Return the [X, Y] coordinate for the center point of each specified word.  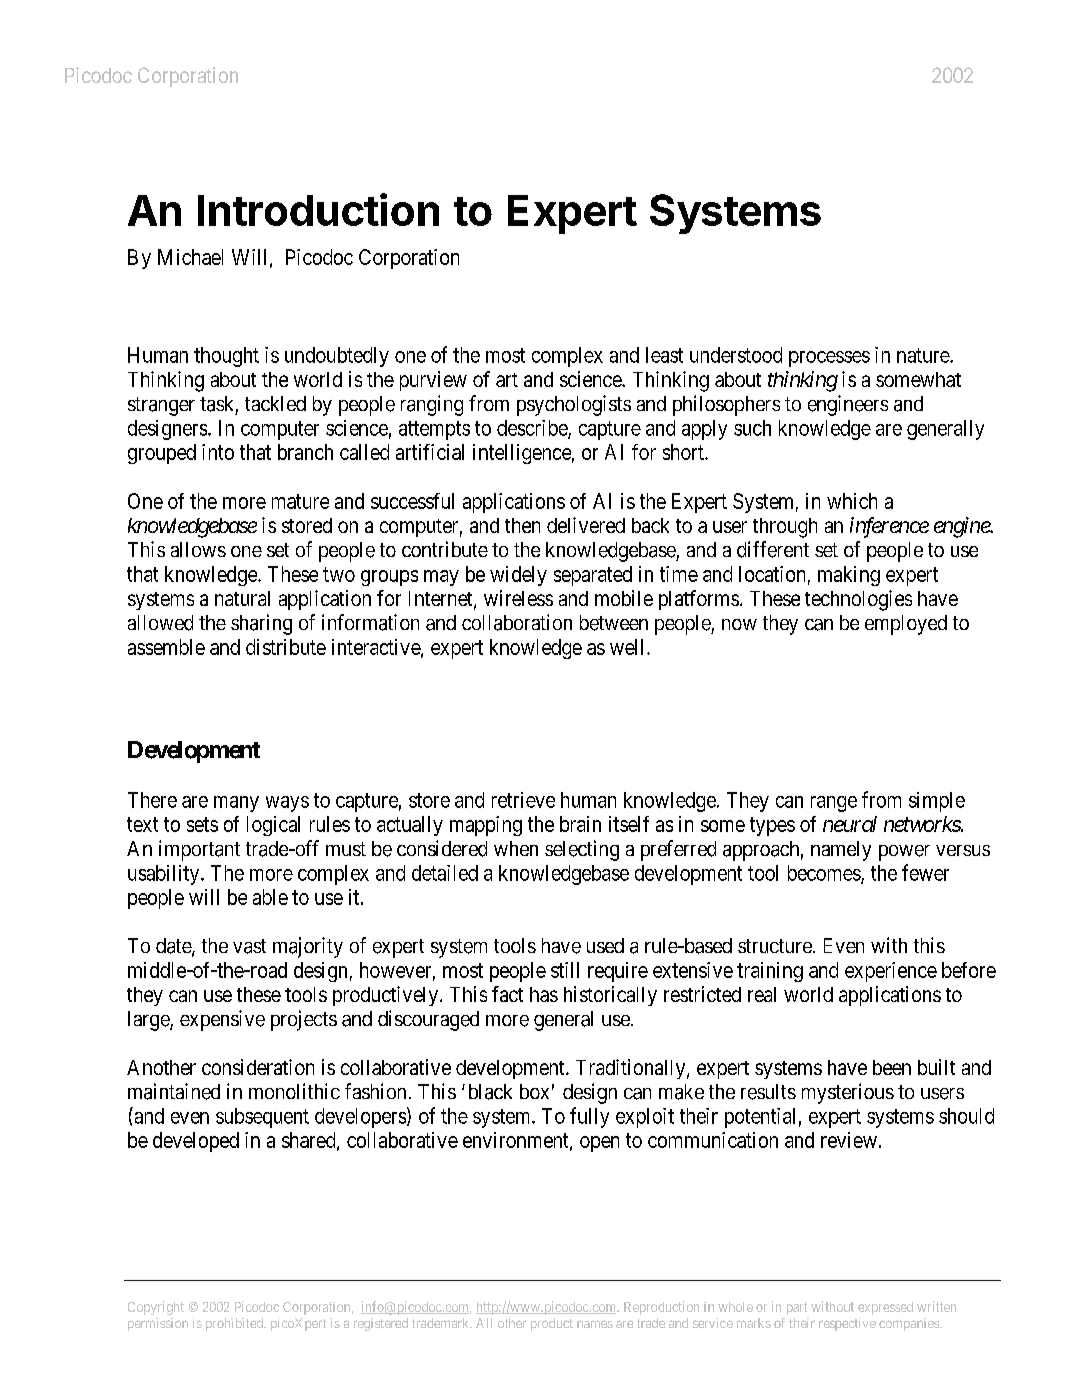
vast [249, 946]
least [664, 355]
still [565, 970]
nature [924, 355]
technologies [858, 600]
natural [242, 598]
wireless [518, 598]
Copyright [156, 1308]
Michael [190, 257]
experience [891, 972]
